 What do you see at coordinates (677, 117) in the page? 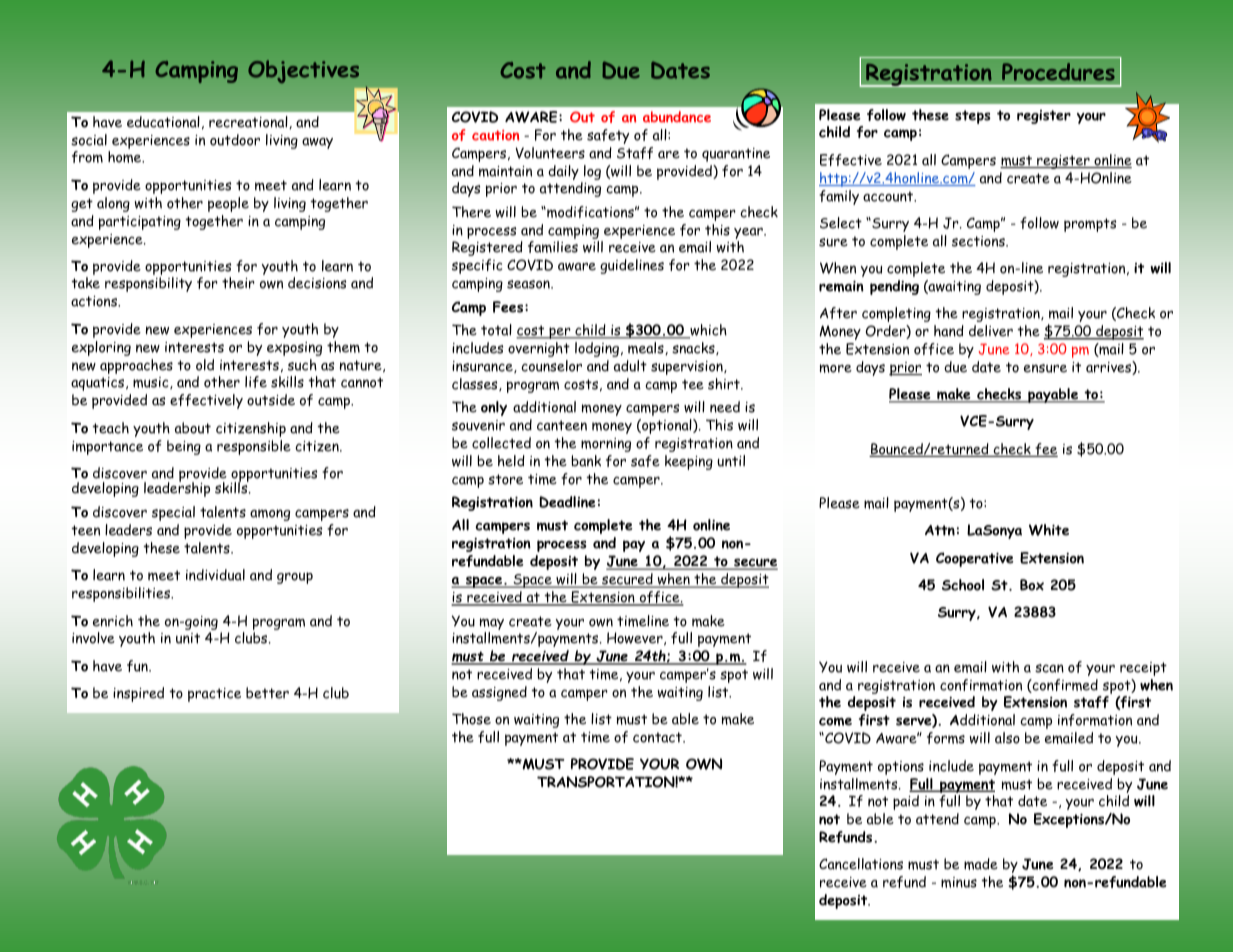
I see `abundance` at bounding box center [677, 117].
